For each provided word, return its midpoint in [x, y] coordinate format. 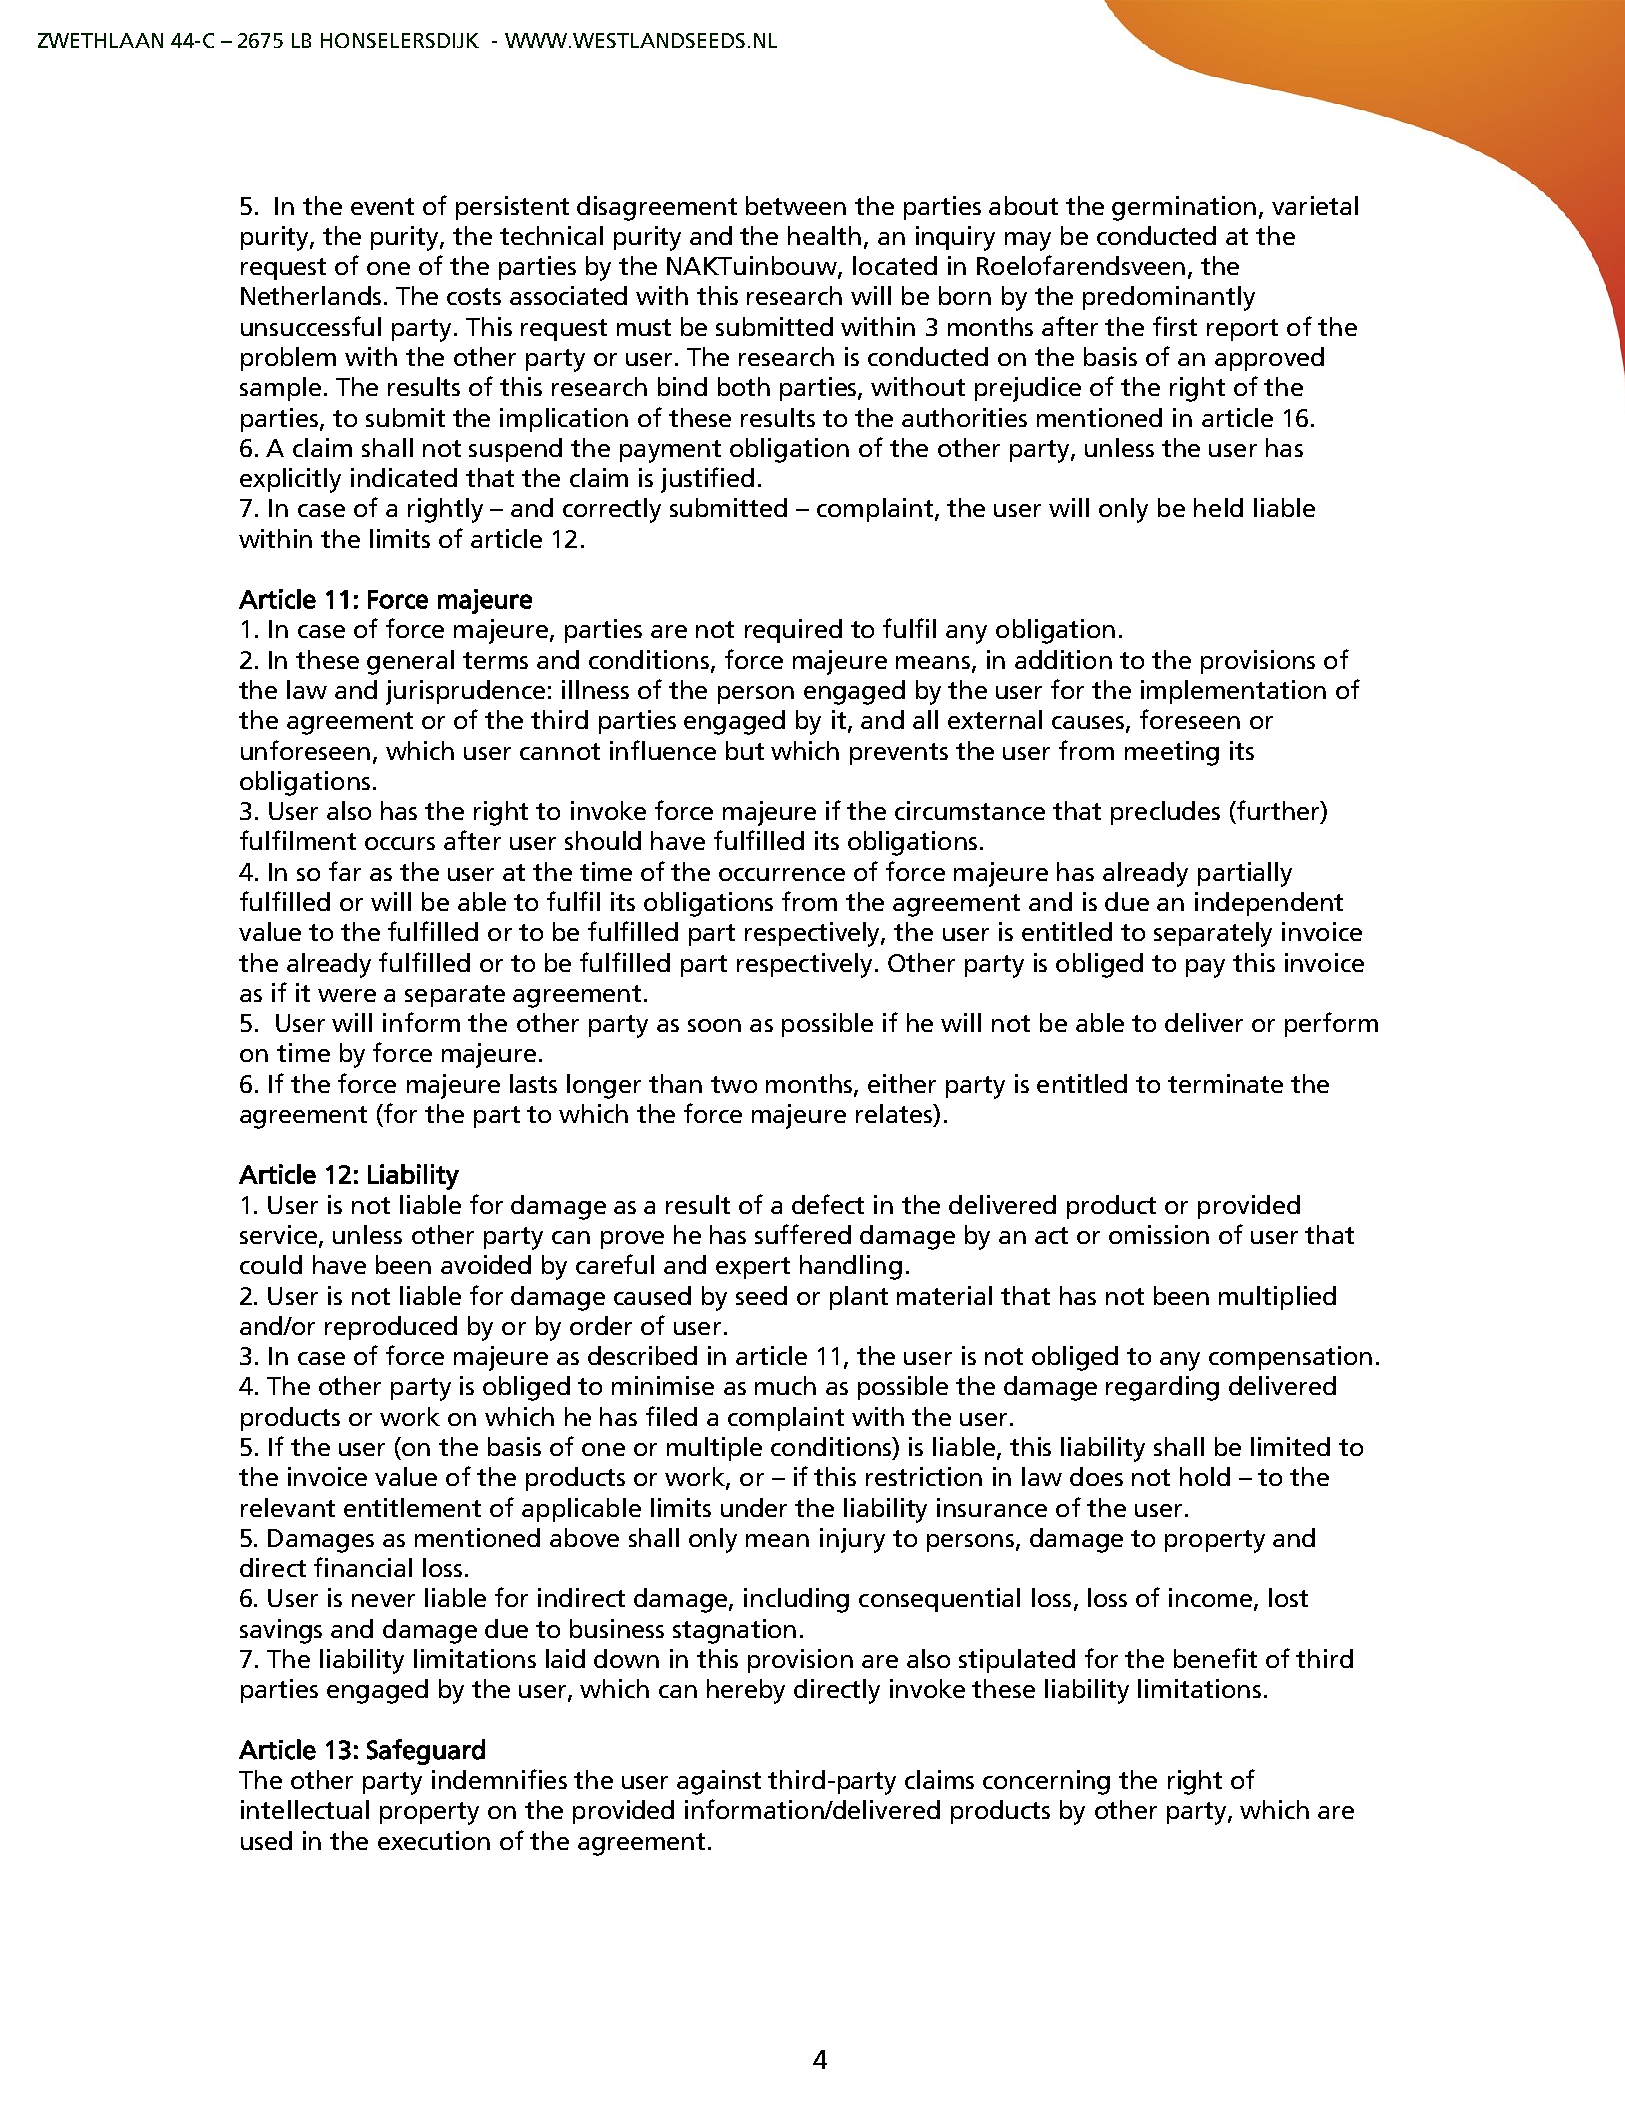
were [347, 995]
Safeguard [426, 1752]
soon [714, 1025]
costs [474, 296]
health [824, 235]
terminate [1225, 1083]
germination [1184, 208]
